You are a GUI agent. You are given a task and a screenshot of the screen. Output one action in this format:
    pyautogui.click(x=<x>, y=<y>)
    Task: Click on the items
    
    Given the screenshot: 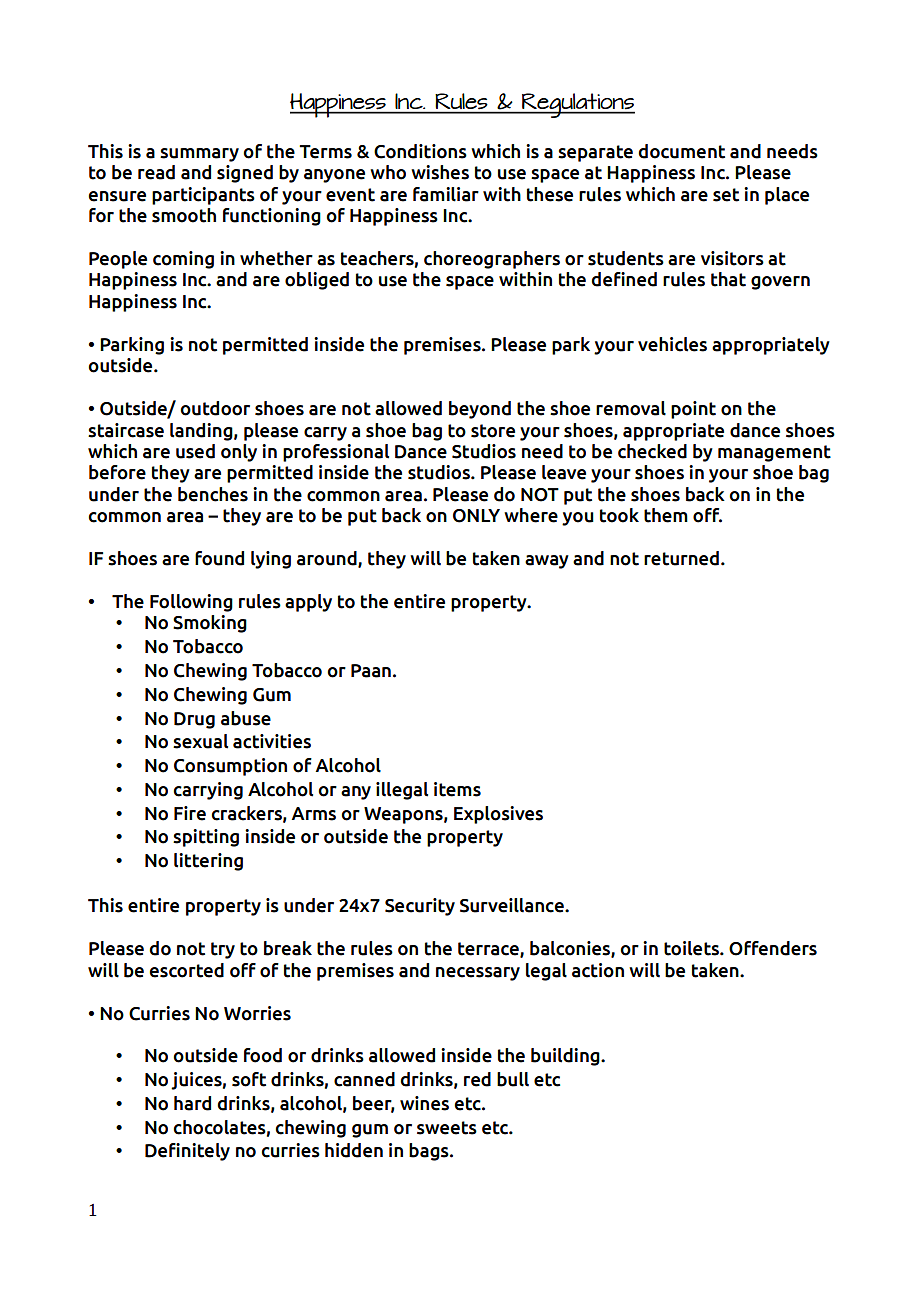 What is the action you would take?
    pyautogui.click(x=457, y=789)
